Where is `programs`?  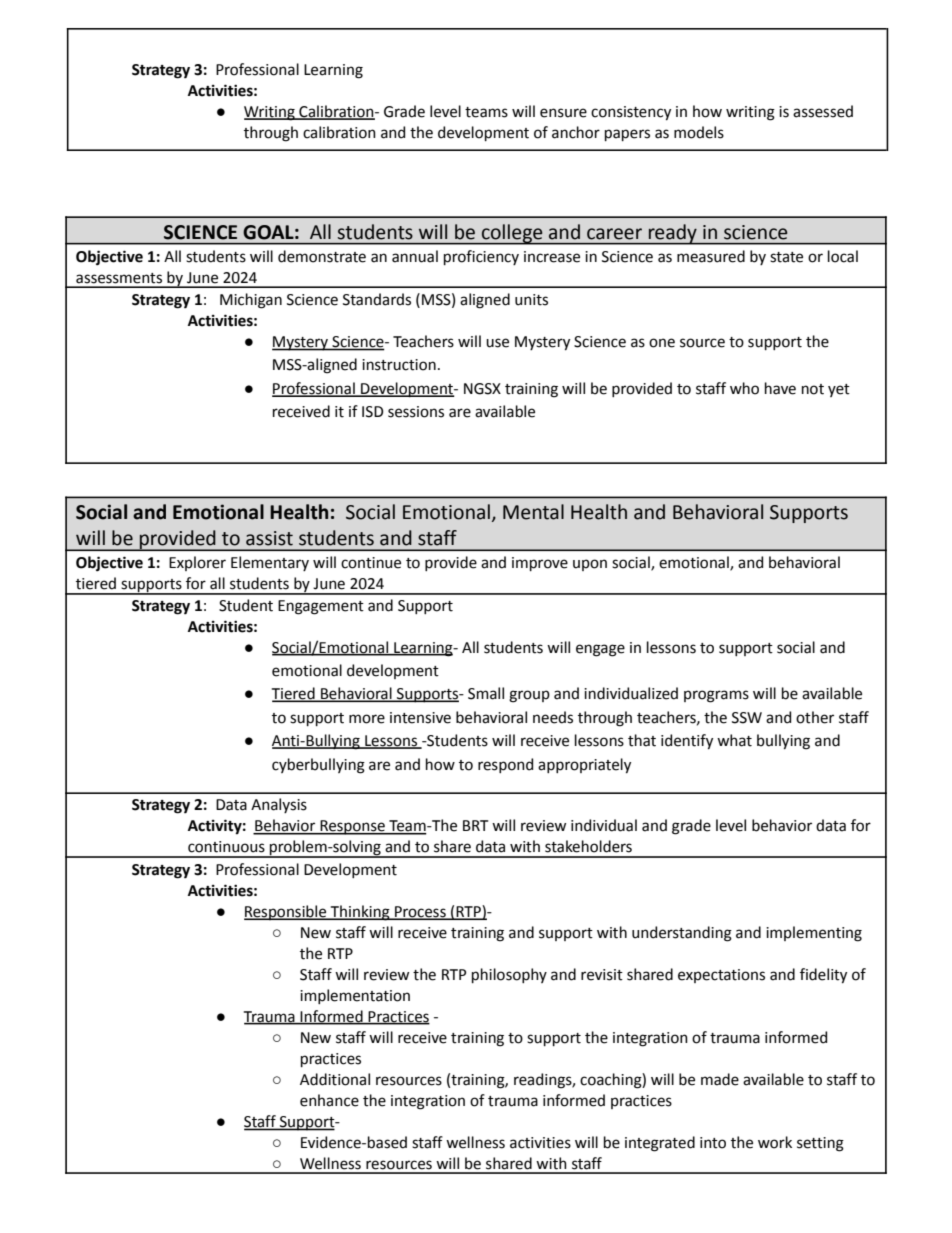 programs is located at coordinates (716, 696).
